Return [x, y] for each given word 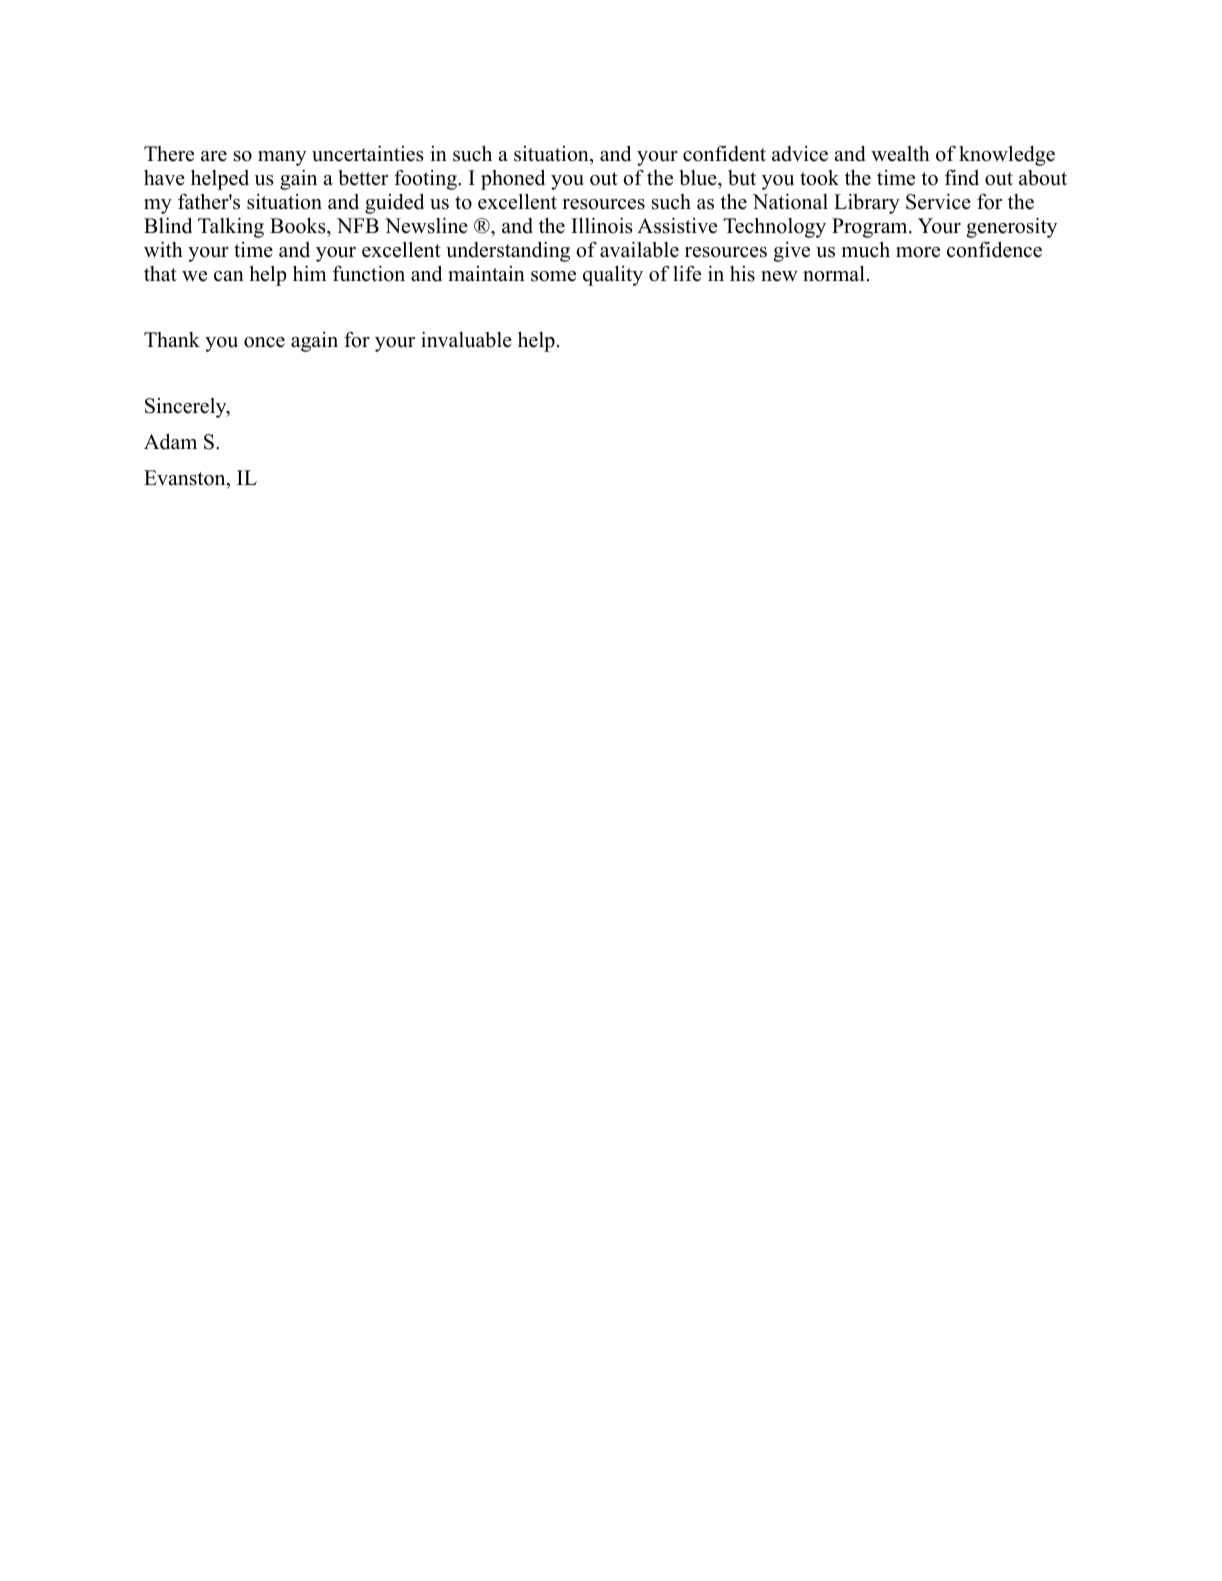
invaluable [466, 340]
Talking [231, 227]
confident [724, 154]
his [742, 274]
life [687, 274]
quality [613, 276]
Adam [170, 442]
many [282, 158]
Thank [172, 339]
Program [871, 228]
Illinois [602, 225]
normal [834, 274]
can [229, 276]
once [264, 342]
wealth [900, 154]
